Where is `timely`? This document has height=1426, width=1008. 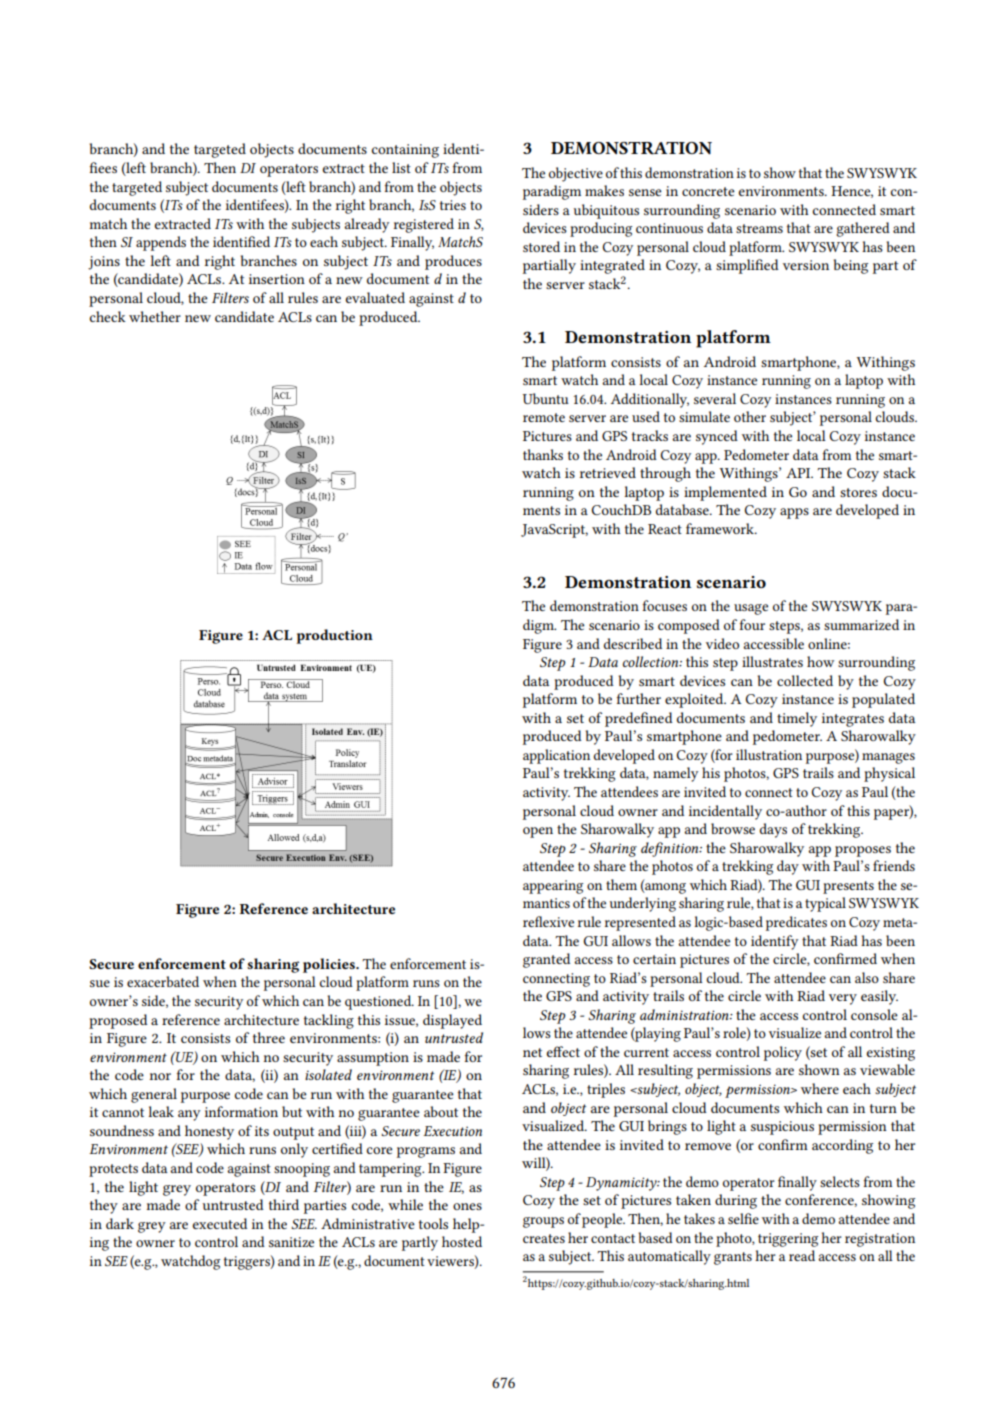 timely is located at coordinates (797, 719).
